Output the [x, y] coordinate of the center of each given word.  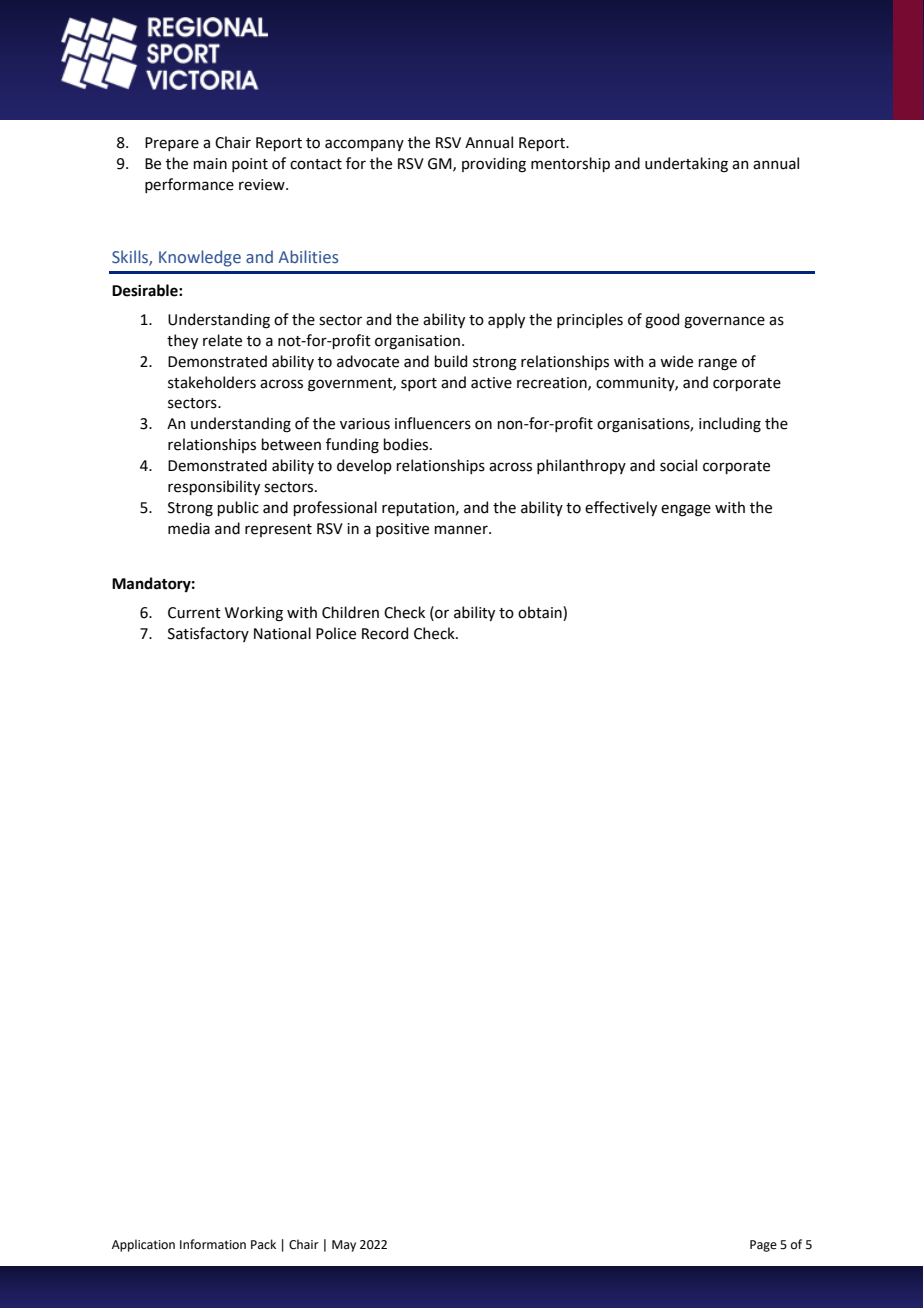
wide [676, 361]
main [210, 164]
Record [385, 633]
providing [494, 165]
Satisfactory [208, 634]
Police [336, 633]
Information [213, 1244]
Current [194, 613]
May [344, 1246]
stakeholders [212, 382]
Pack [263, 1244]
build [450, 361]
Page [763, 1246]
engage [686, 510]
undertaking [686, 165]
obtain [541, 613]
